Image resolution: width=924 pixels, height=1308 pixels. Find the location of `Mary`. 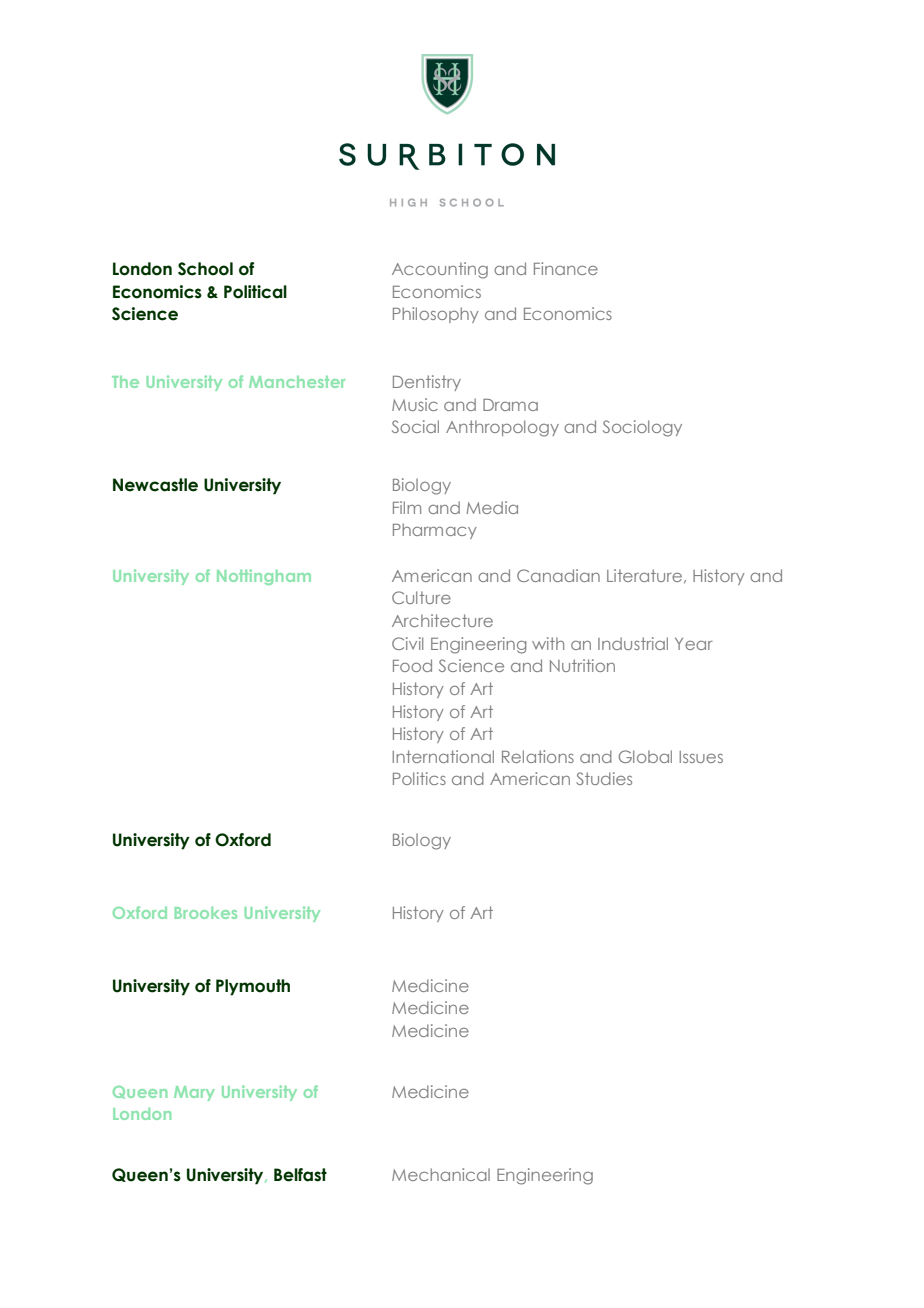

Mary is located at coordinates (194, 1093).
